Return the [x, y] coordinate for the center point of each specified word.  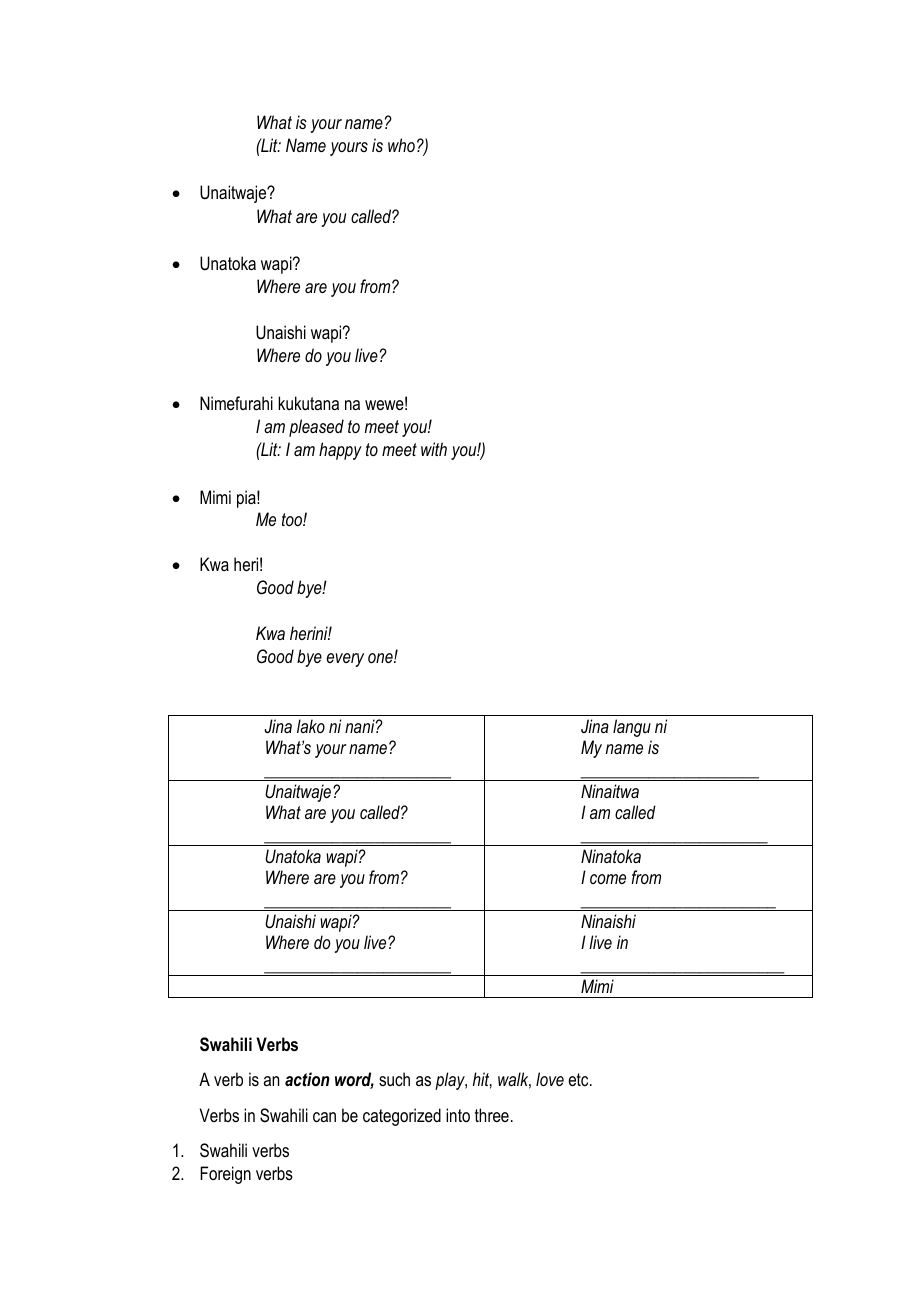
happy [340, 451]
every [345, 660]
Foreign [225, 1175]
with [434, 449]
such [394, 1079]
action [307, 1079]
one [381, 658]
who [401, 145]
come [608, 879]
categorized [402, 1117]
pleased [316, 428]
